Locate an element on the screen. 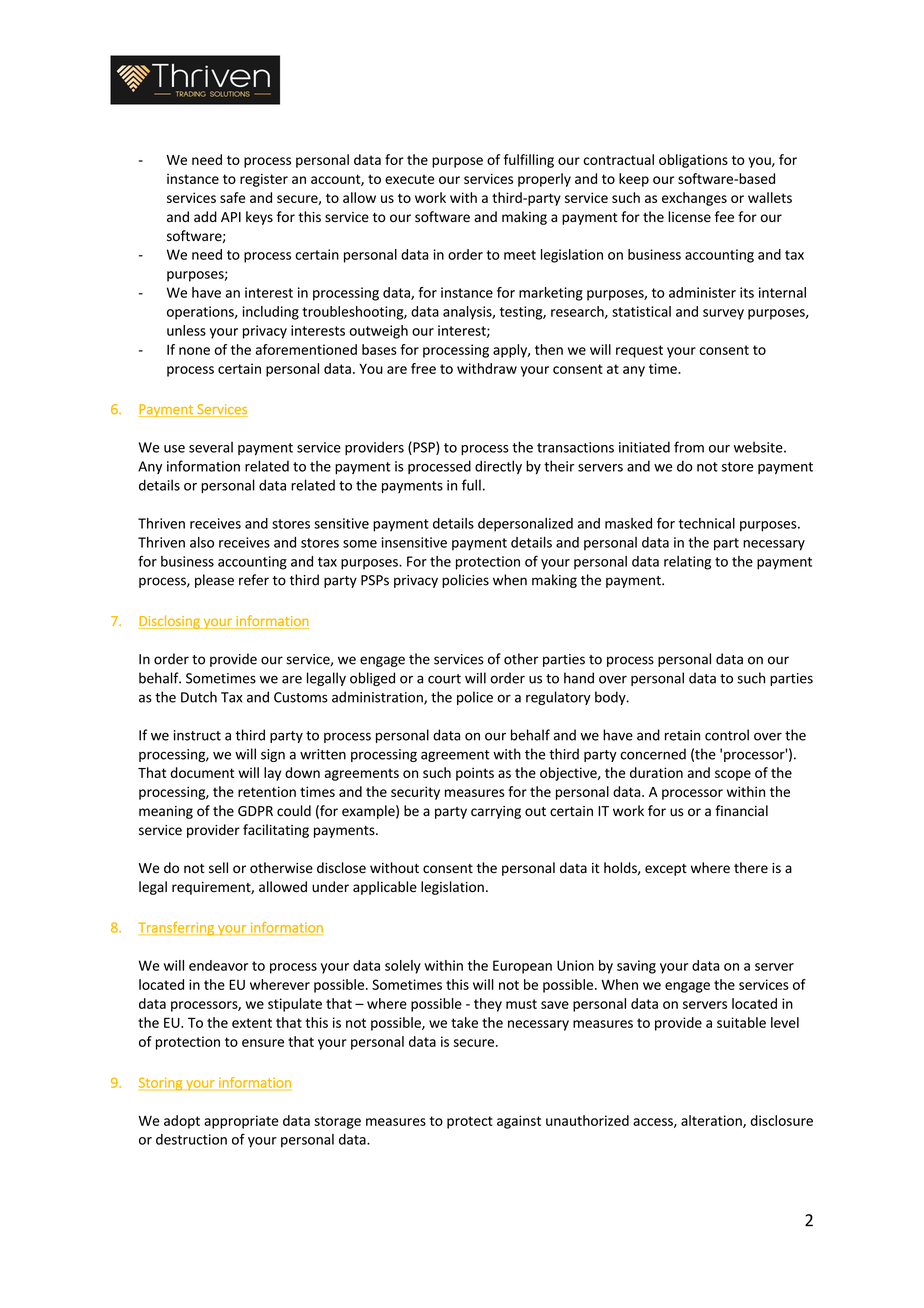 The image size is (924, 1308). appropriate is located at coordinates (241, 1122).
